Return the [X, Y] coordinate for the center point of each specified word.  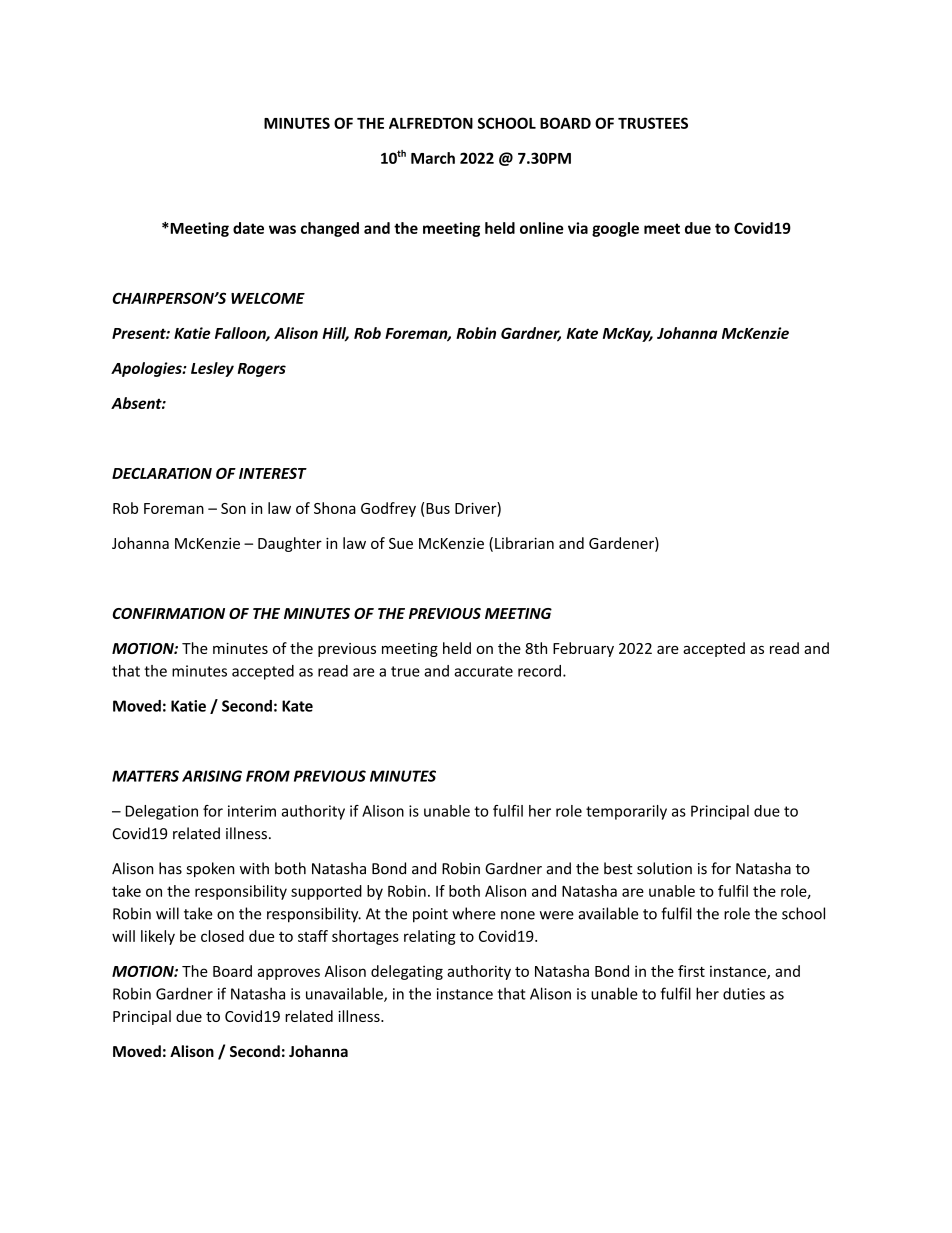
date [248, 228]
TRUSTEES [653, 123]
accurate [483, 671]
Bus [438, 508]
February [583, 649]
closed [222, 936]
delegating [407, 972]
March [433, 158]
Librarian [524, 543]
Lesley [212, 369]
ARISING [212, 776]
